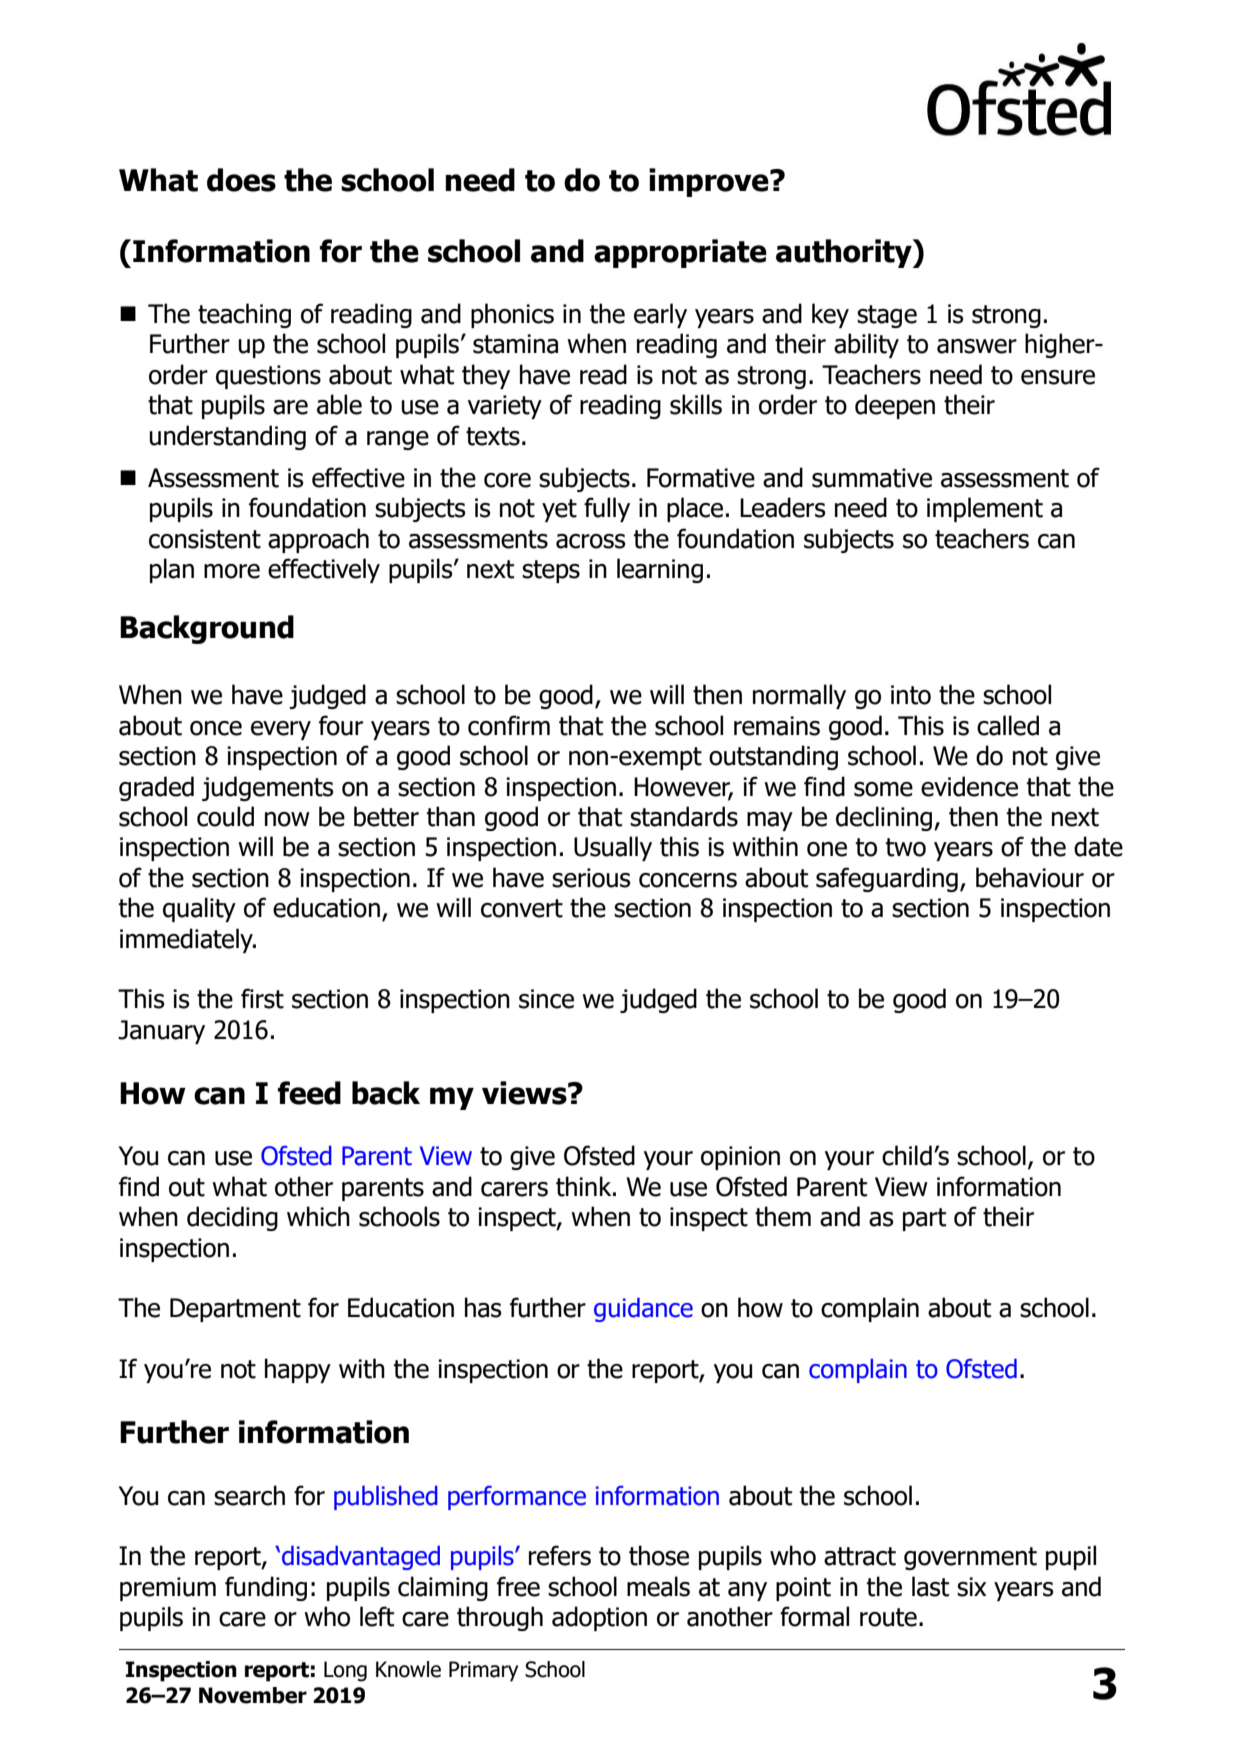 The height and width of the page is (1760, 1242). Describe the element at coordinates (971, 1587) in the page. I see `six` at that location.
